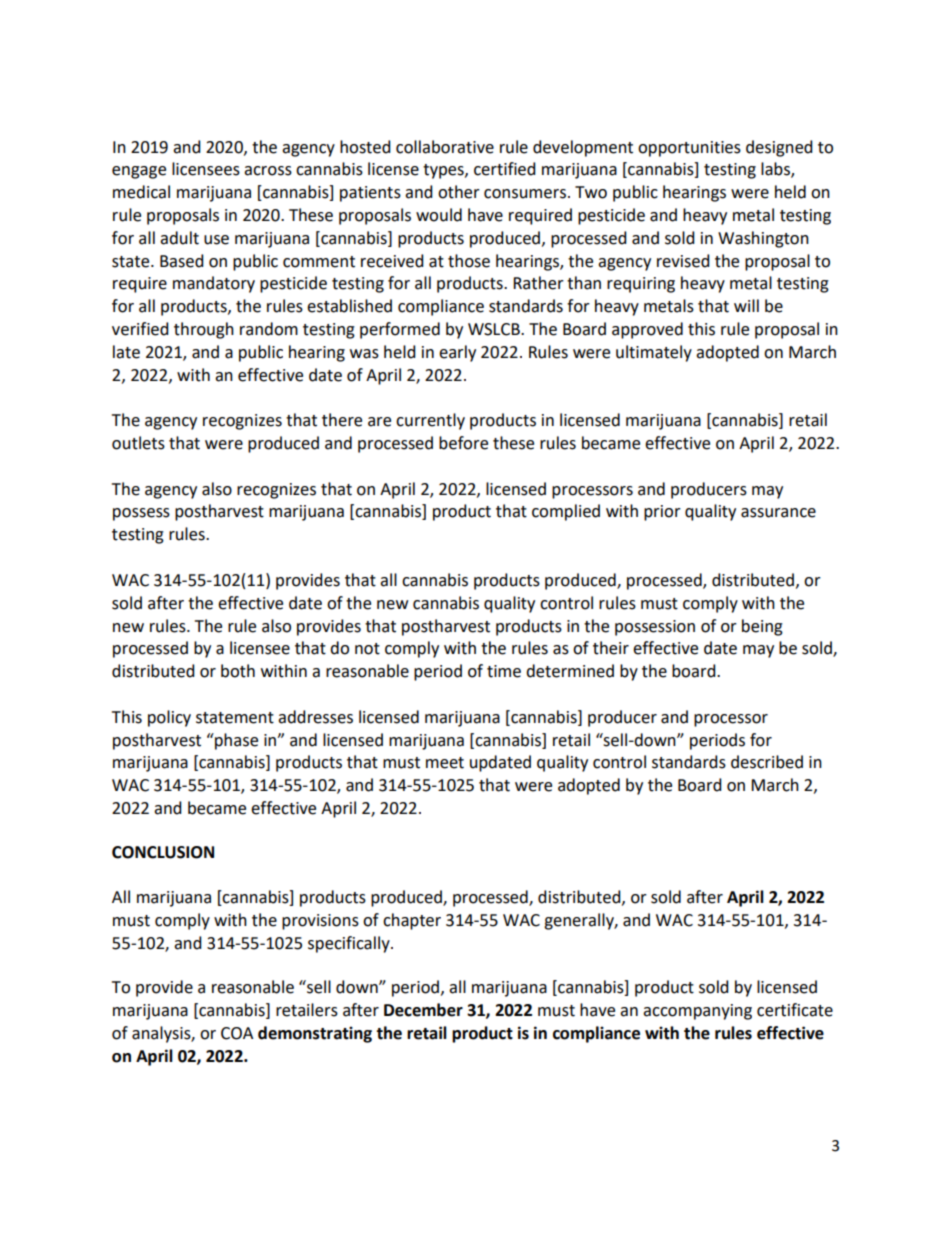 This screenshot has width=952, height=1233. Describe the element at coordinates (238, 671) in the screenshot. I see `both` at that location.
